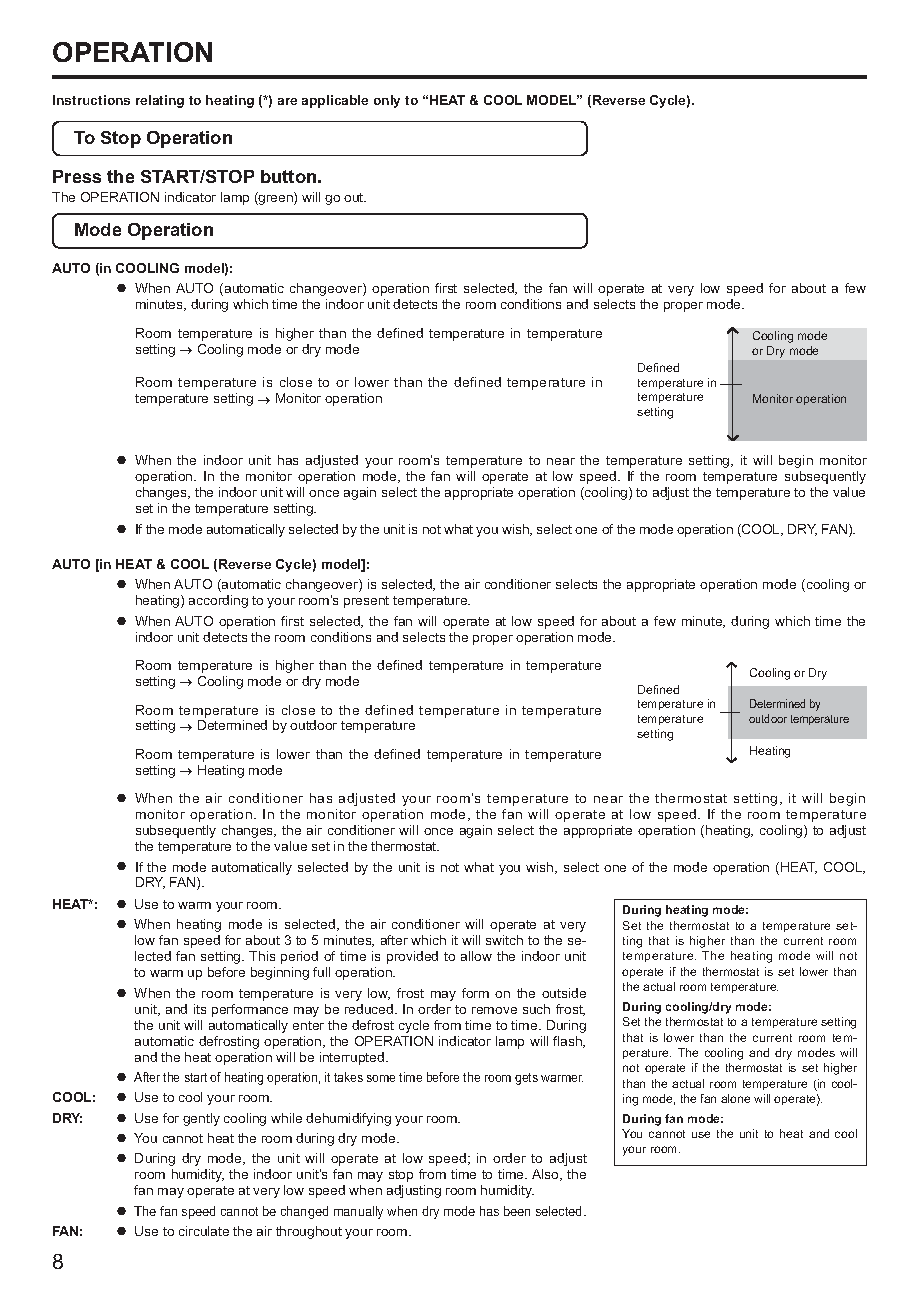 The width and height of the screenshot is (924, 1297). What do you see at coordinates (335, 101) in the screenshot?
I see `applicable` at bounding box center [335, 101].
